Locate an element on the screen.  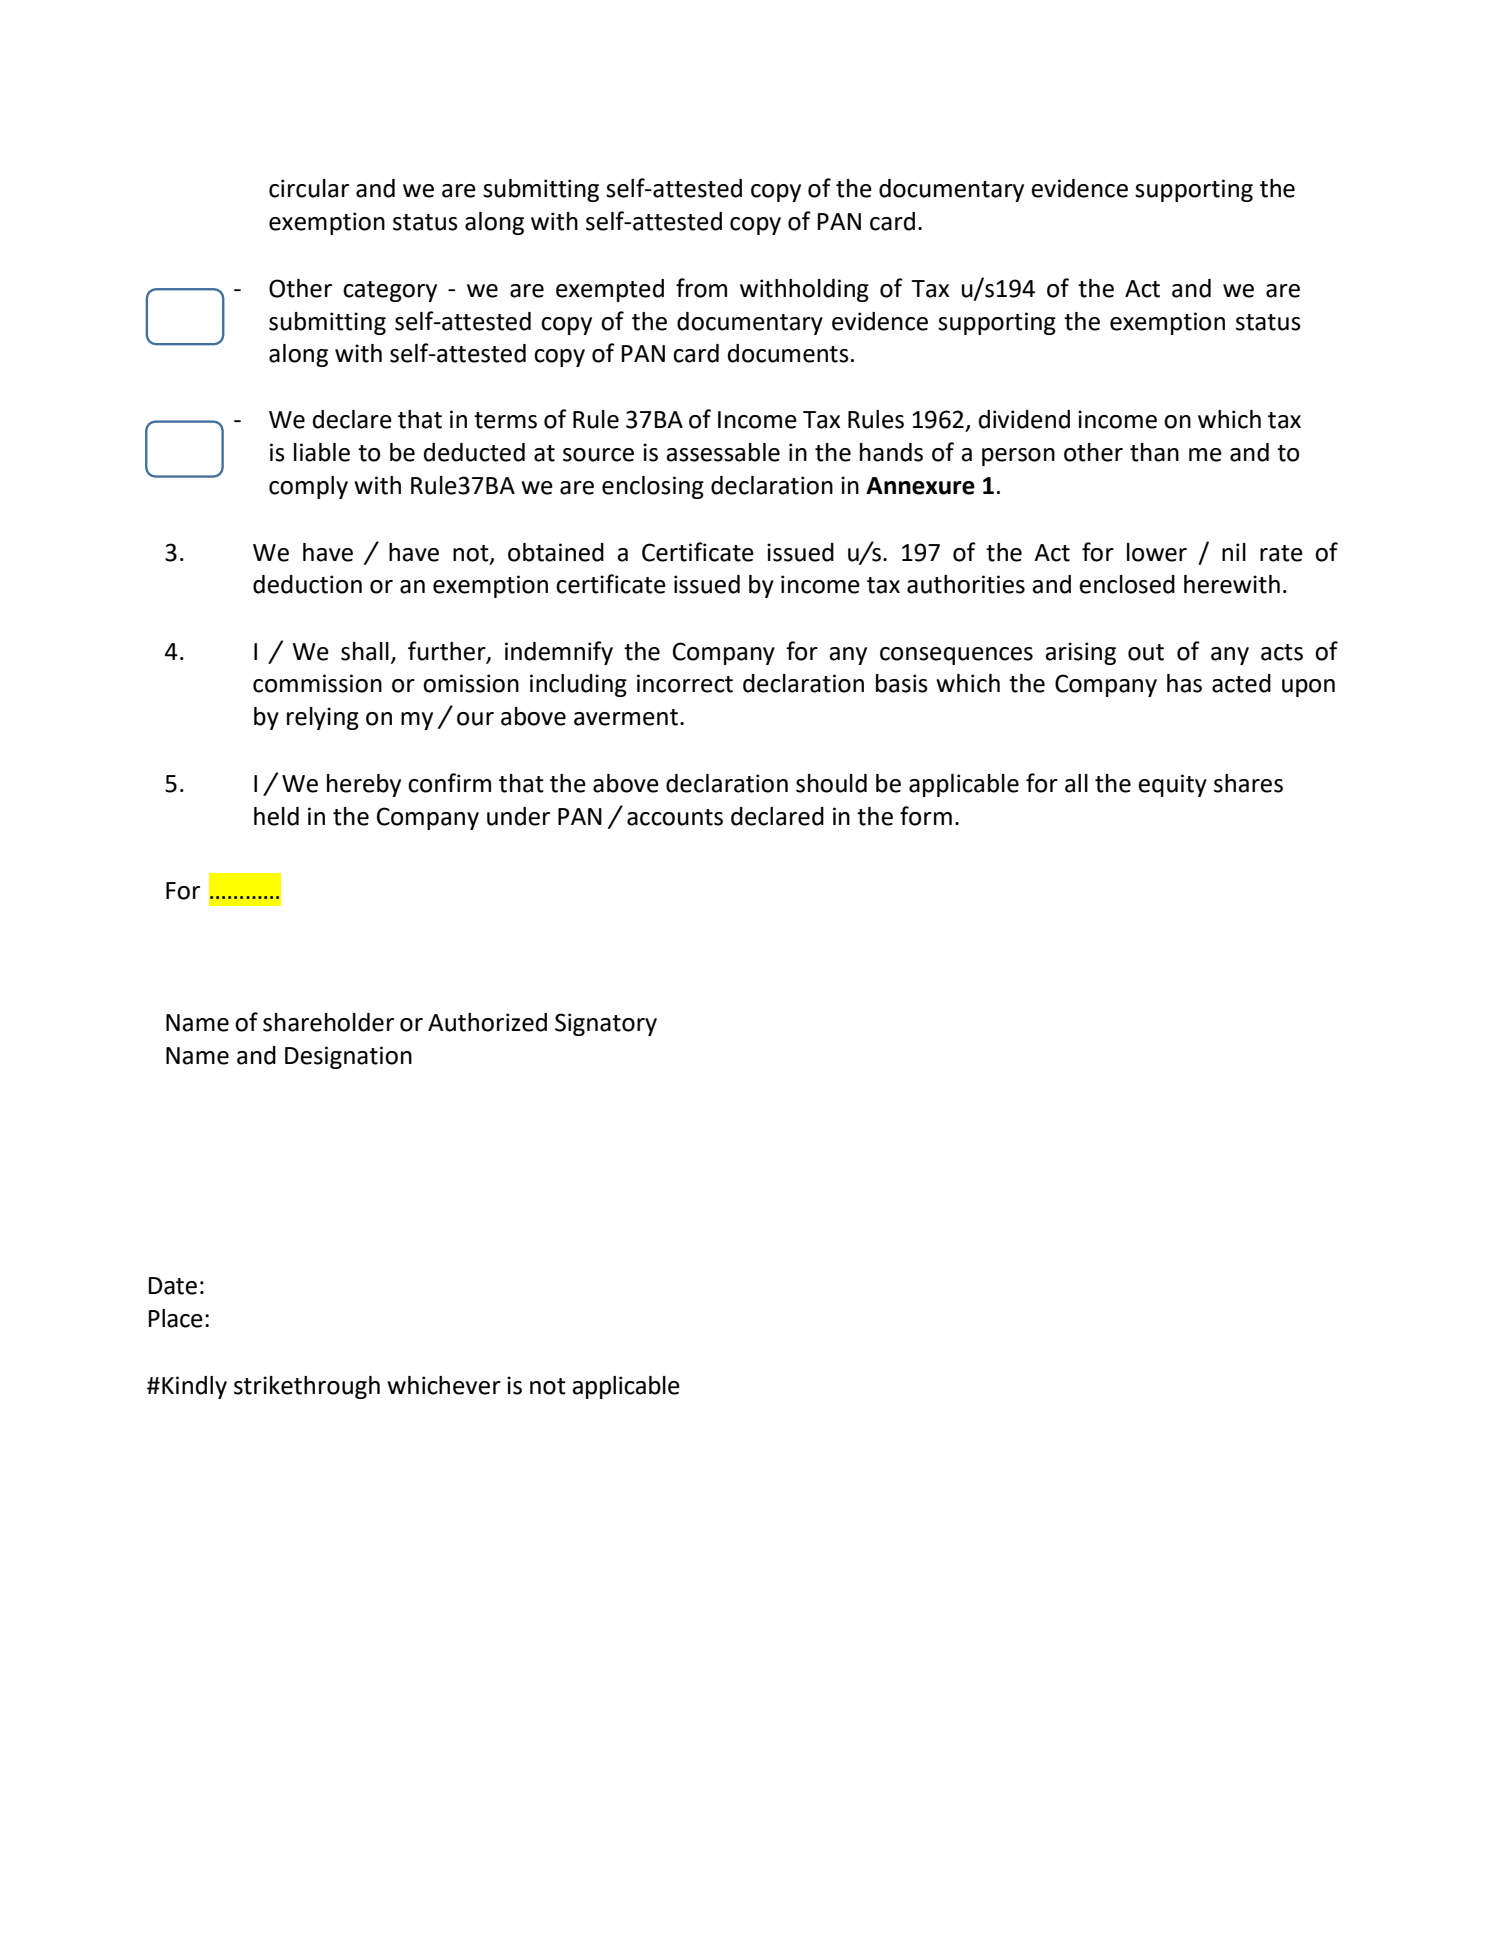
strikethrough is located at coordinates (307, 1387).
